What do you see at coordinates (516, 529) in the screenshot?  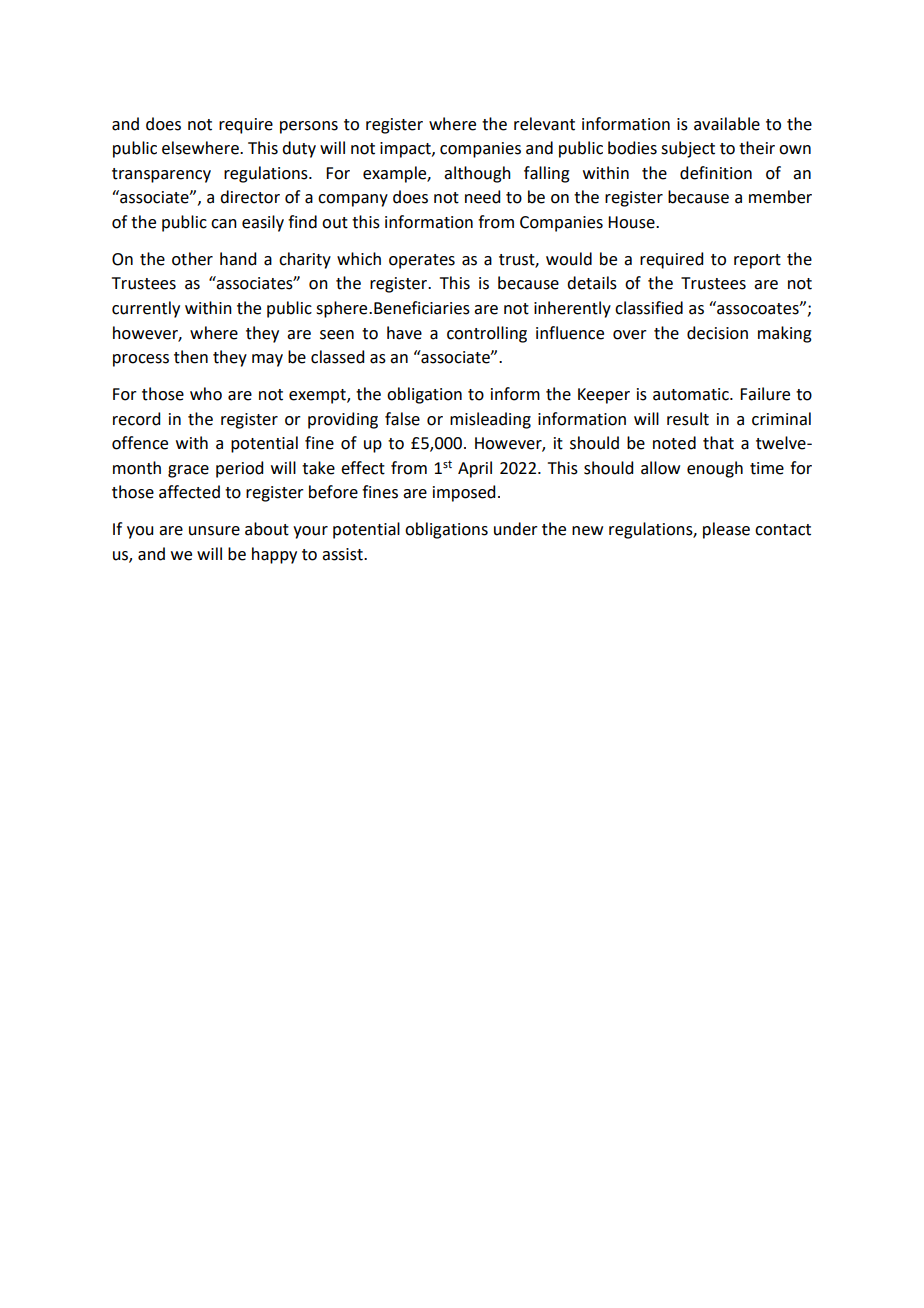 I see `under` at bounding box center [516, 529].
